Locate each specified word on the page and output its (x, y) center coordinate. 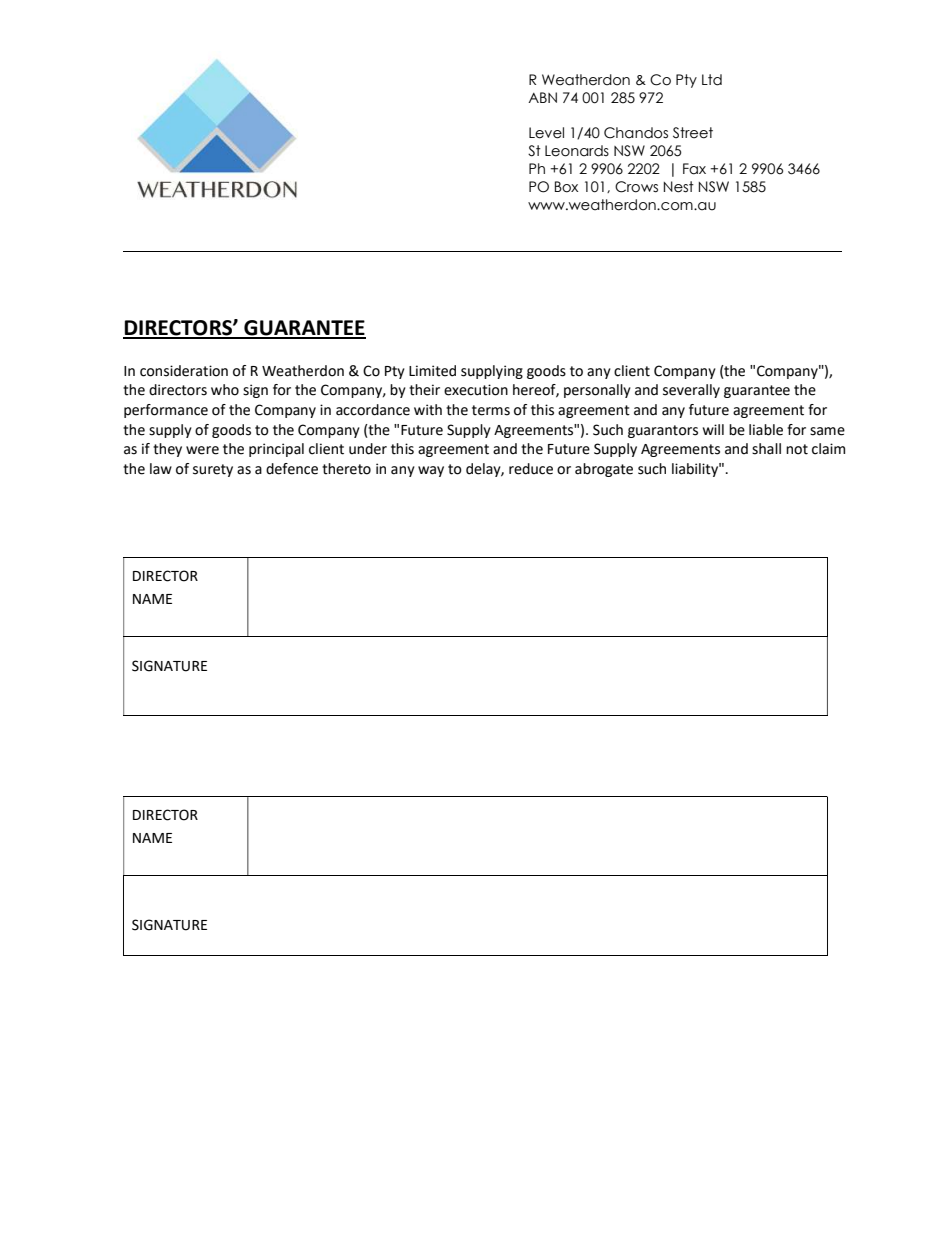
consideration (184, 371)
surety (213, 470)
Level (546, 133)
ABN (542, 97)
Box (566, 187)
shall (766, 449)
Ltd (712, 80)
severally (691, 391)
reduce (531, 469)
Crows (636, 187)
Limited (432, 371)
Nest (679, 187)
